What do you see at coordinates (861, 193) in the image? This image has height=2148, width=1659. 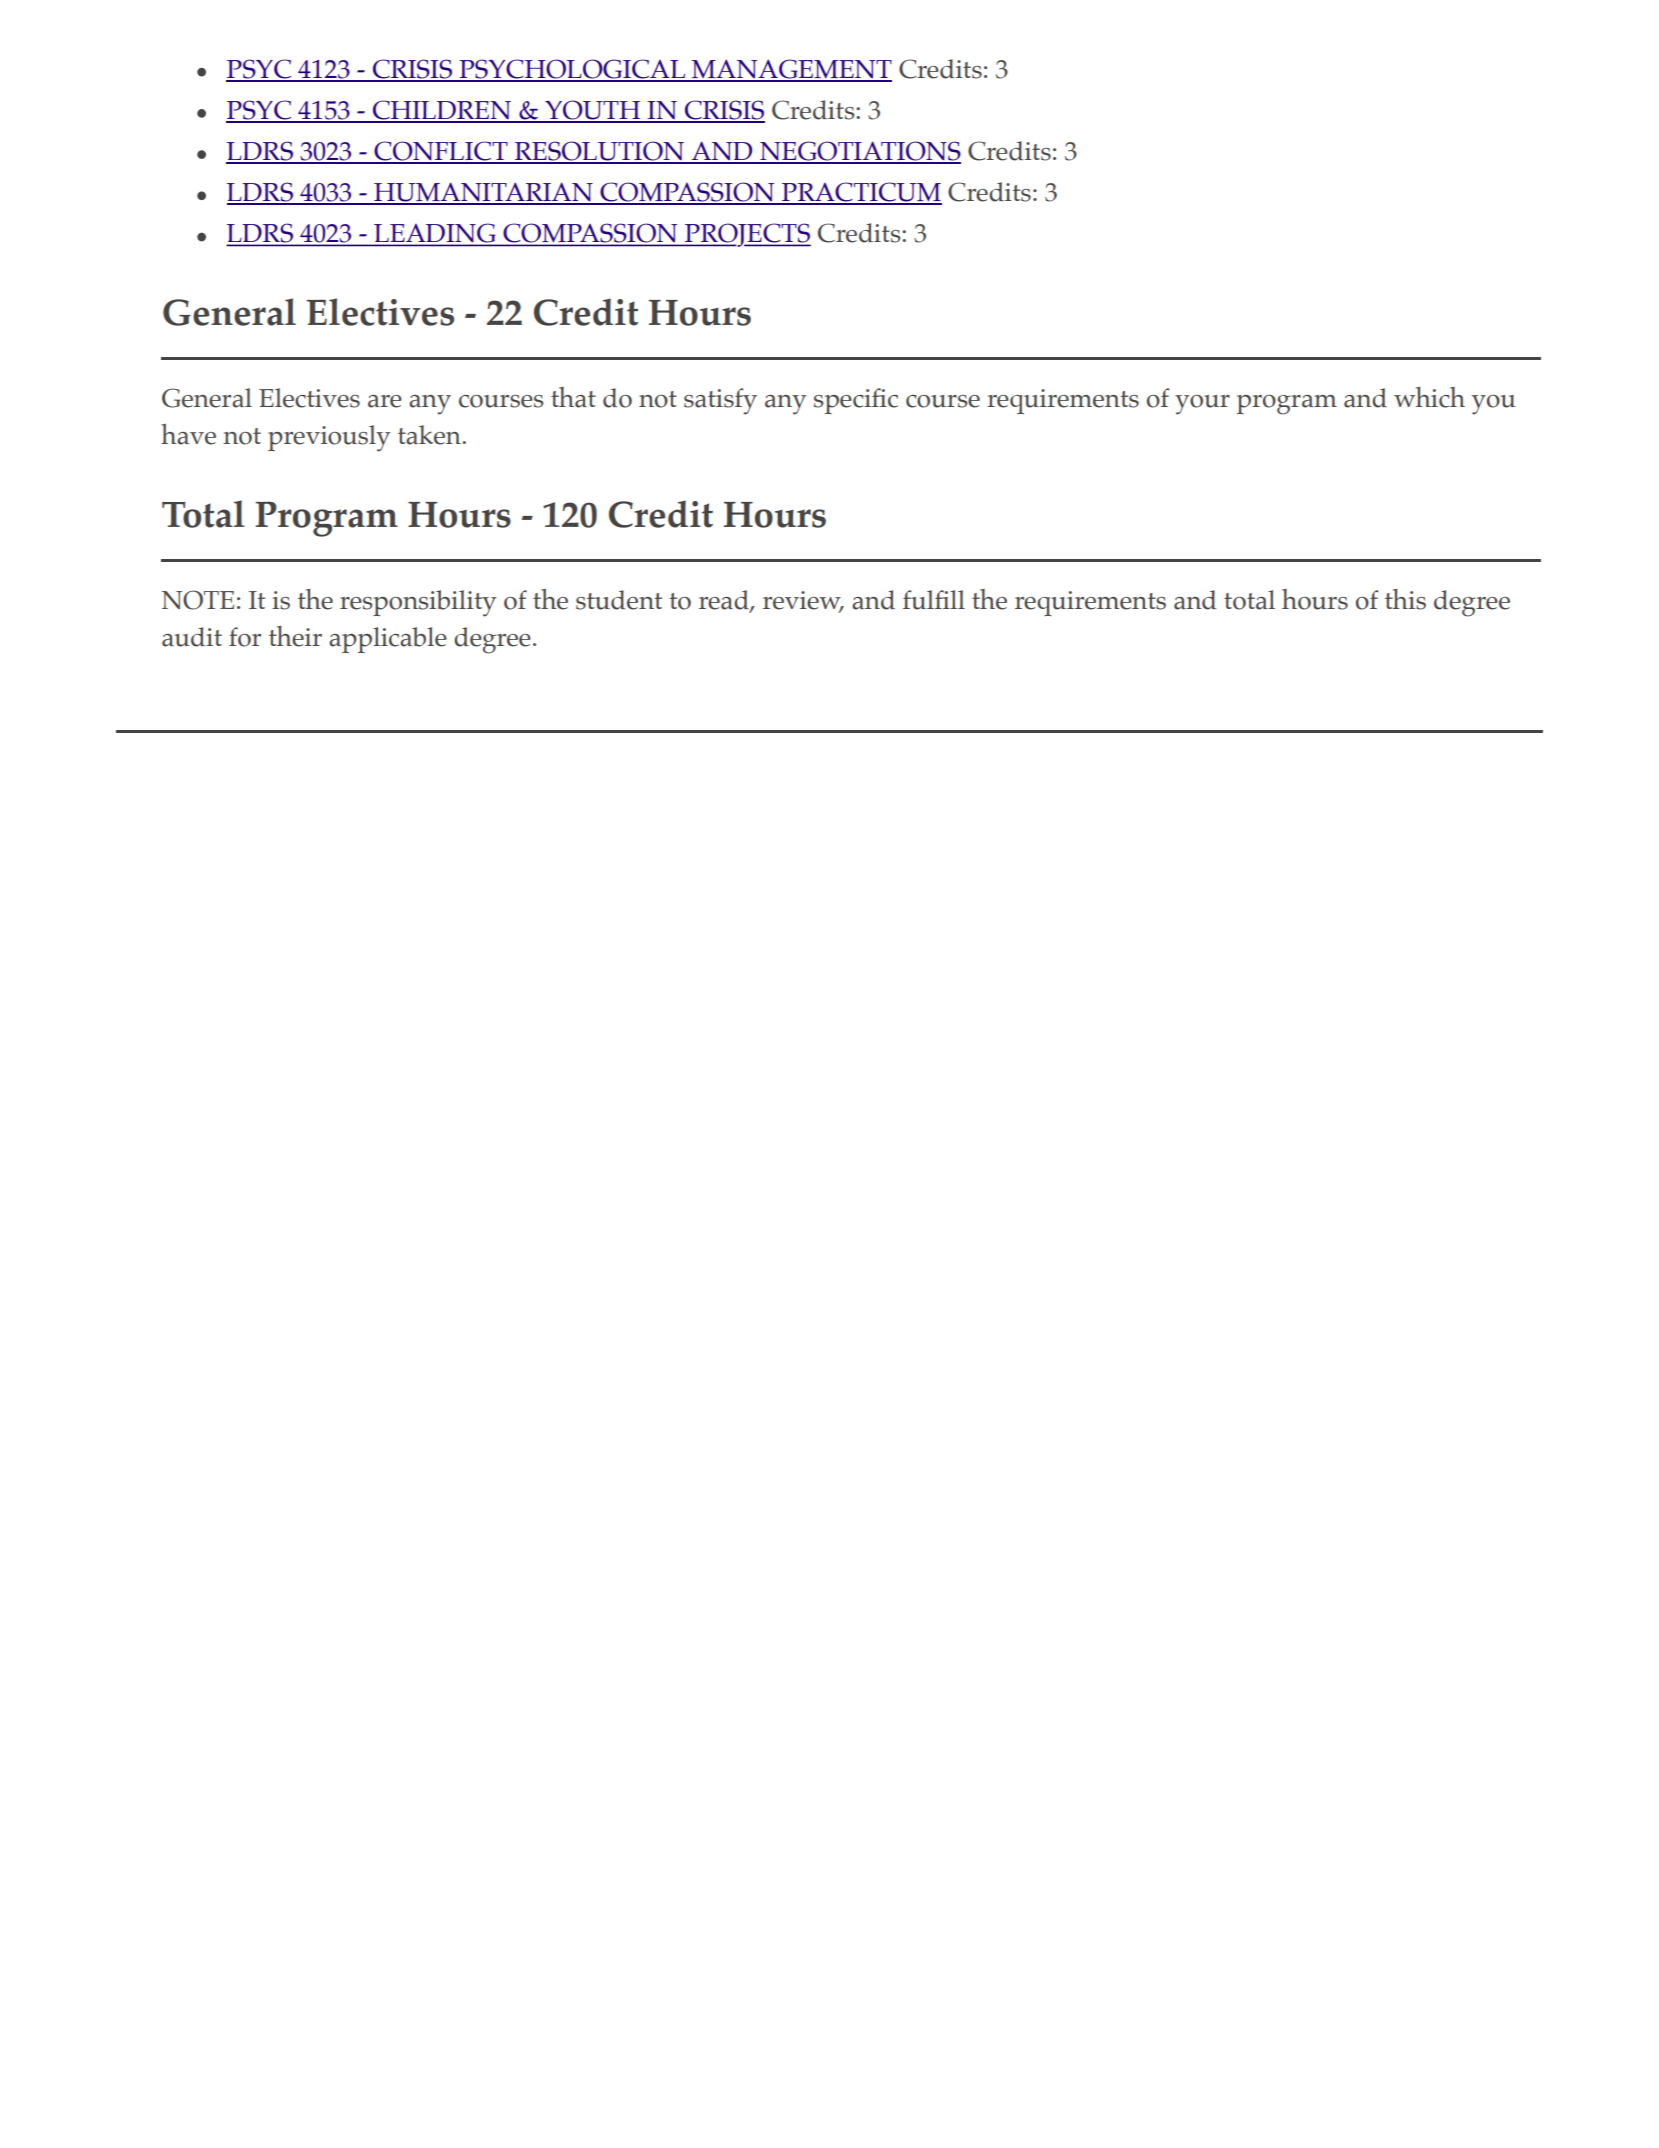 I see `PRACTICUM` at bounding box center [861, 193].
